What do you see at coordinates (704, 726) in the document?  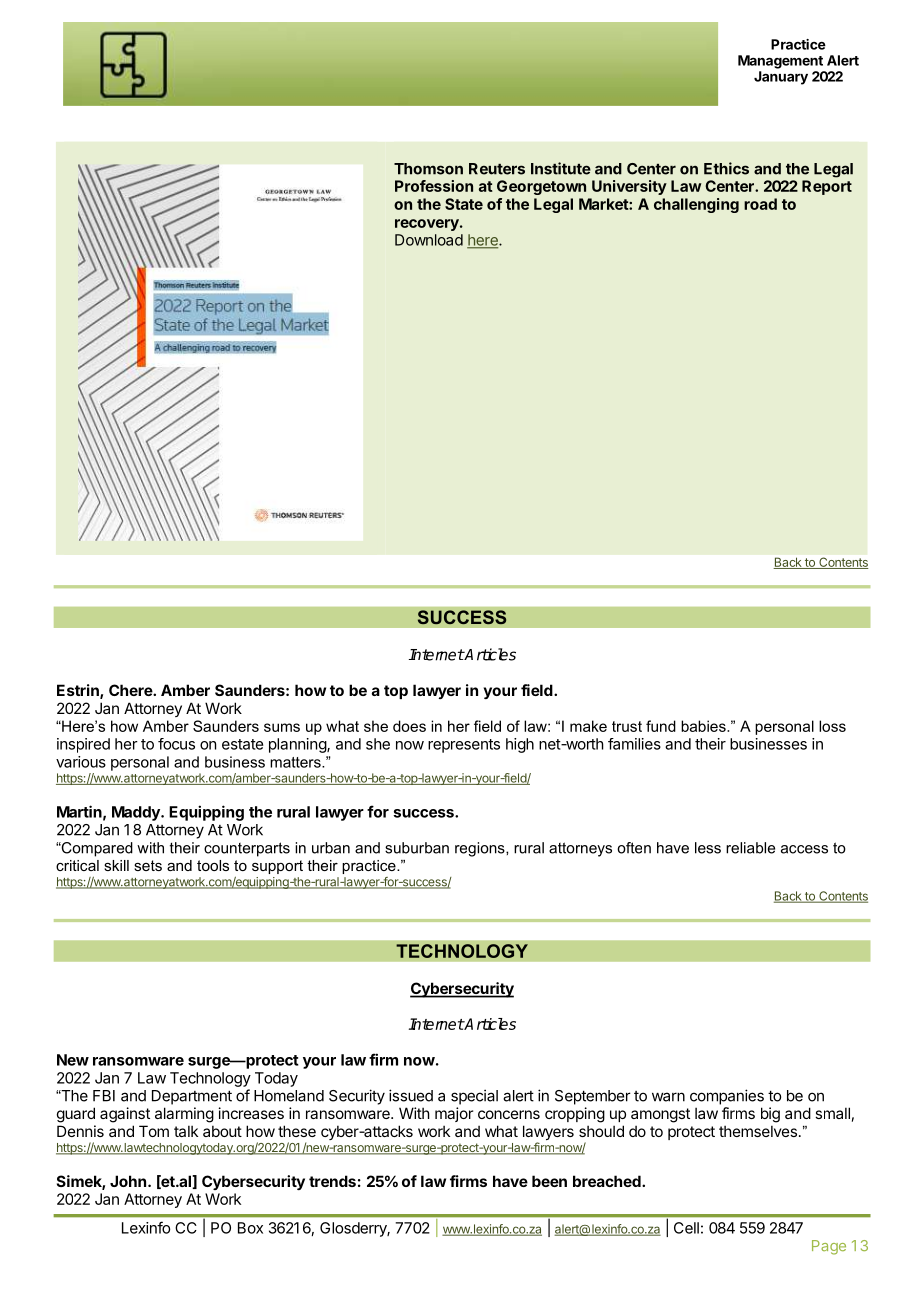 I see `babies` at bounding box center [704, 726].
